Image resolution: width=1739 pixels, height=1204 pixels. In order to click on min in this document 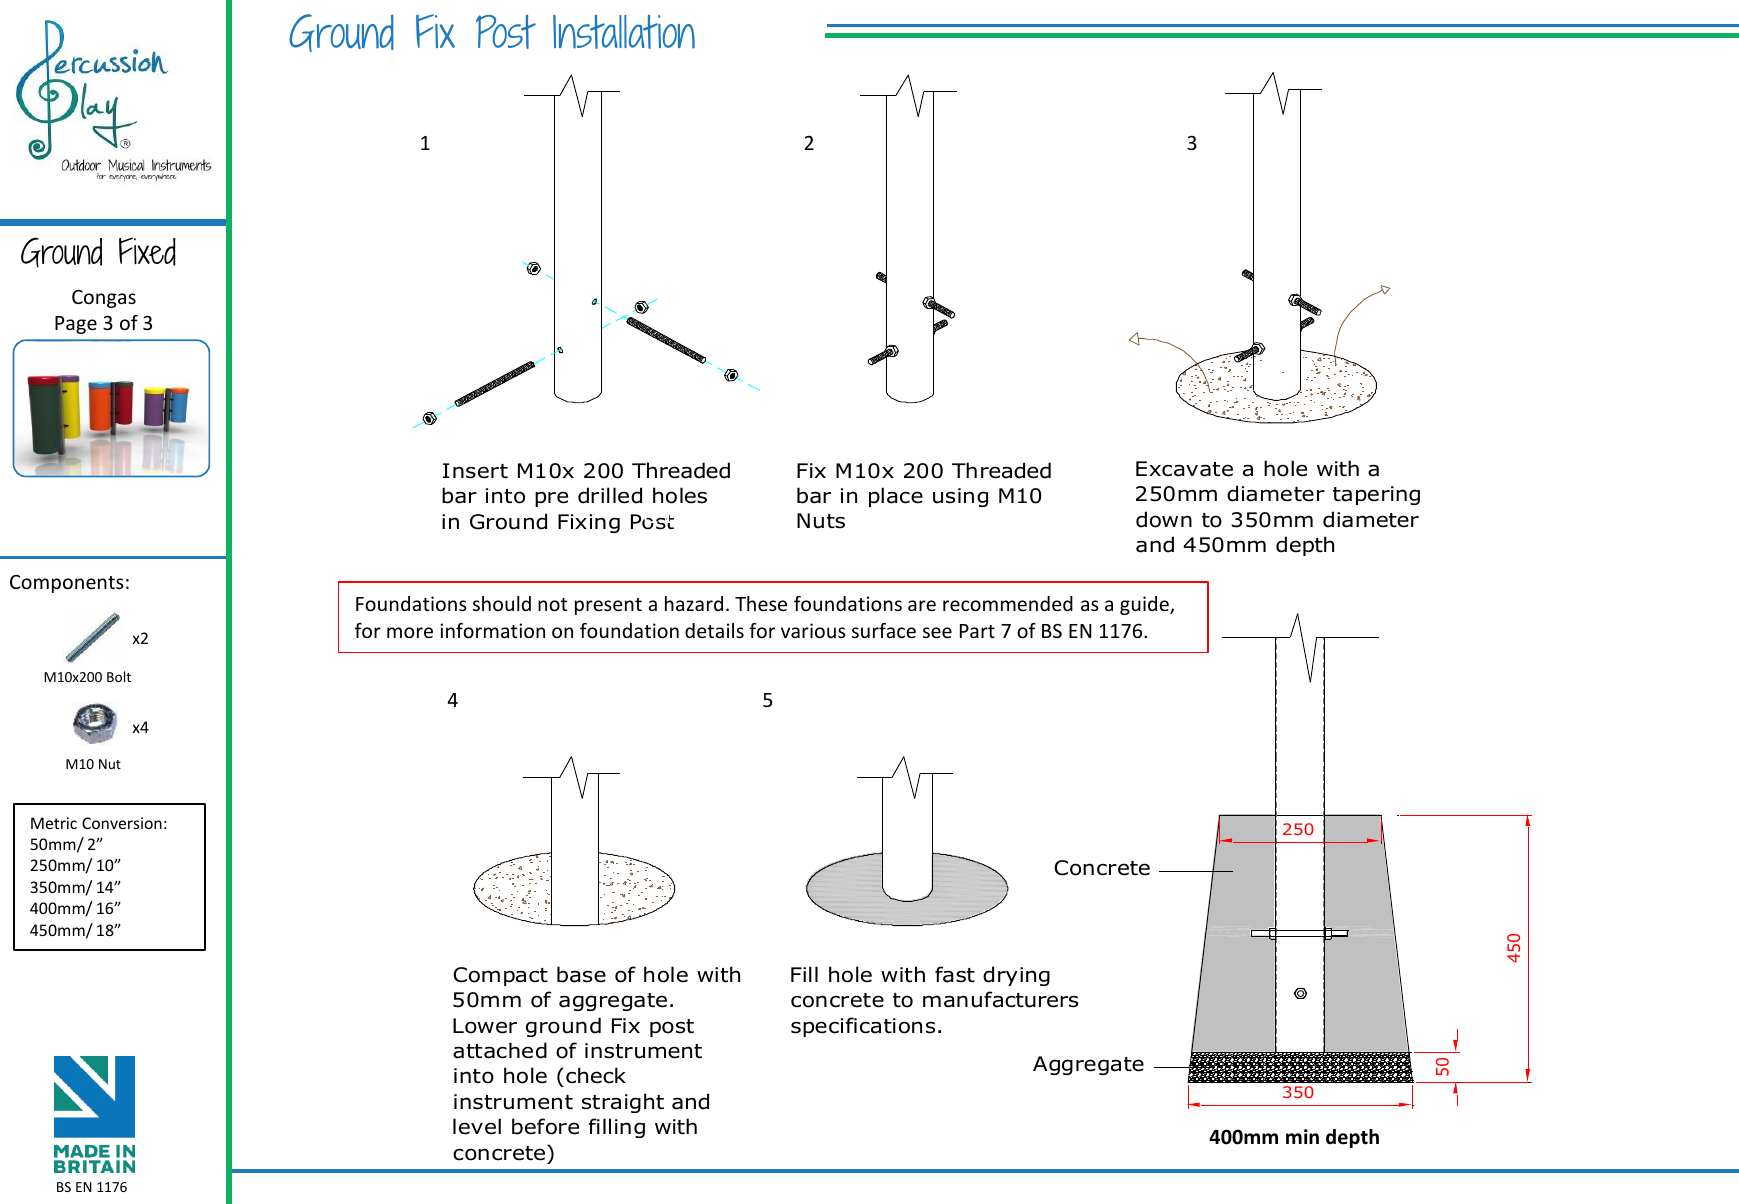, I will do `click(1302, 1136)`.
